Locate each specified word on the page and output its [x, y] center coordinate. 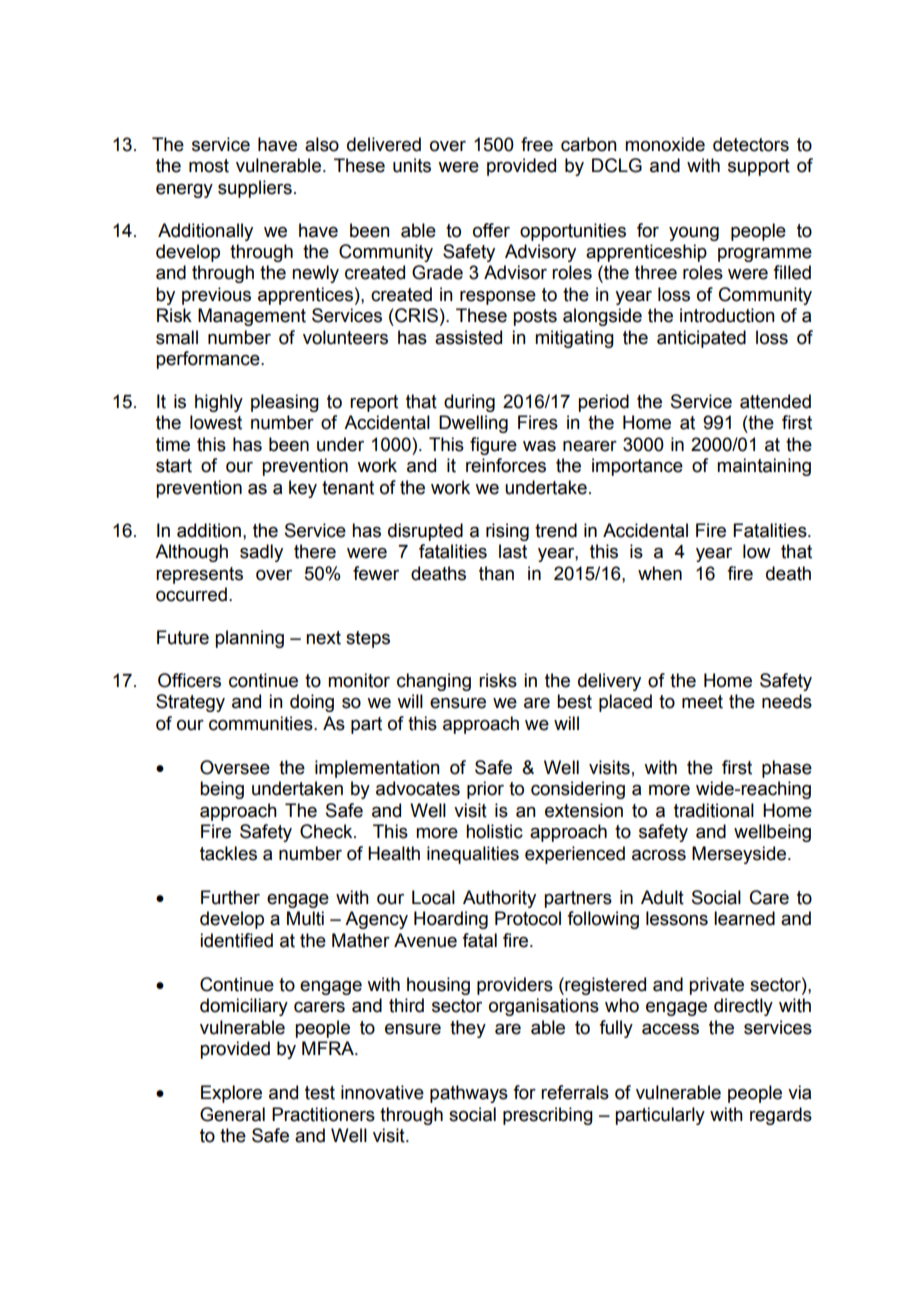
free [537, 144]
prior [485, 790]
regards [781, 1116]
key [303, 489]
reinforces [506, 465]
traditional [714, 810]
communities [262, 723]
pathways [469, 1094]
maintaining [764, 467]
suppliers [255, 189]
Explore [231, 1094]
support [759, 167]
